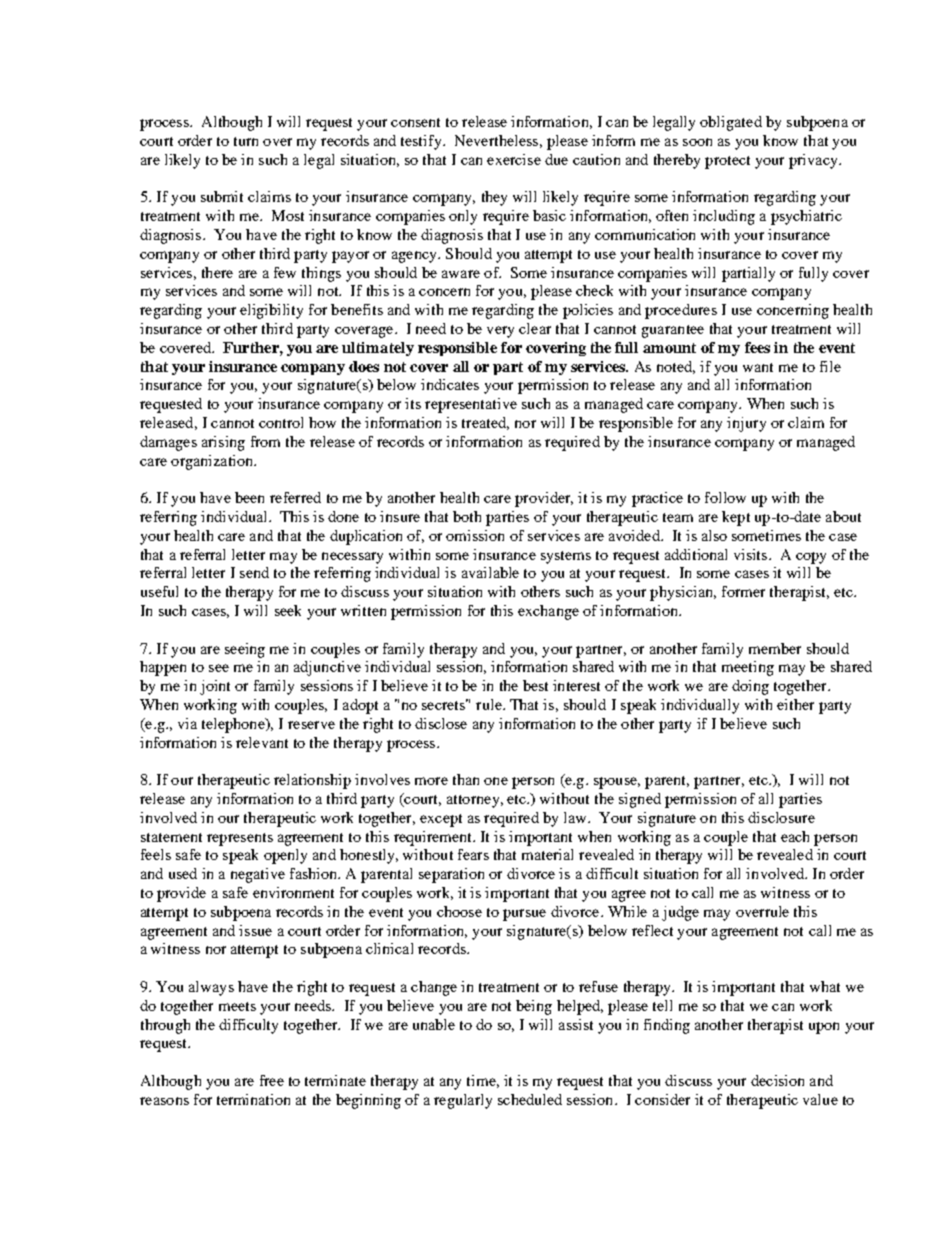  What do you see at coordinates (727, 162) in the screenshot?
I see `protect` at bounding box center [727, 162].
